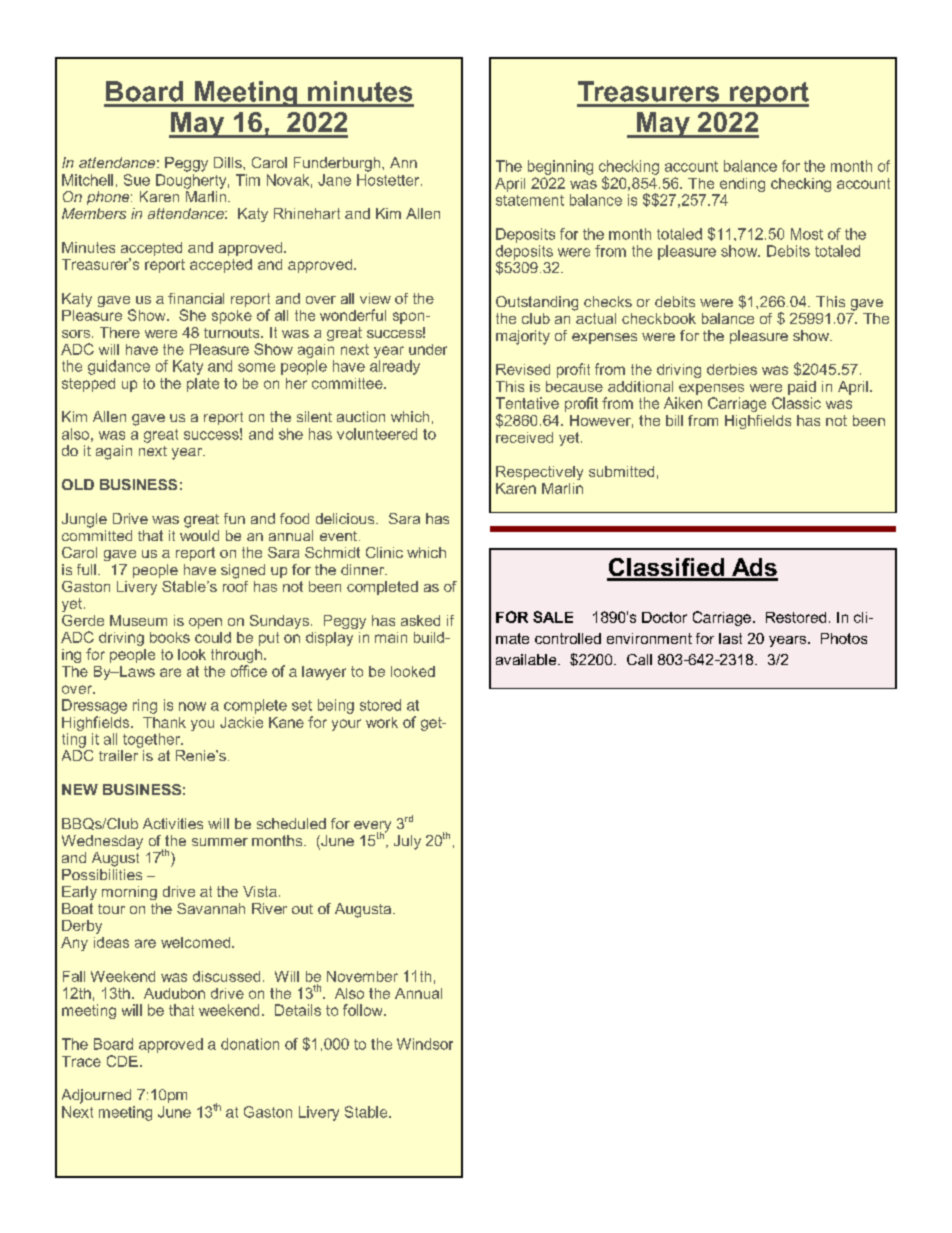 This image has width=952, height=1233. I want to click on Sue, so click(137, 180).
